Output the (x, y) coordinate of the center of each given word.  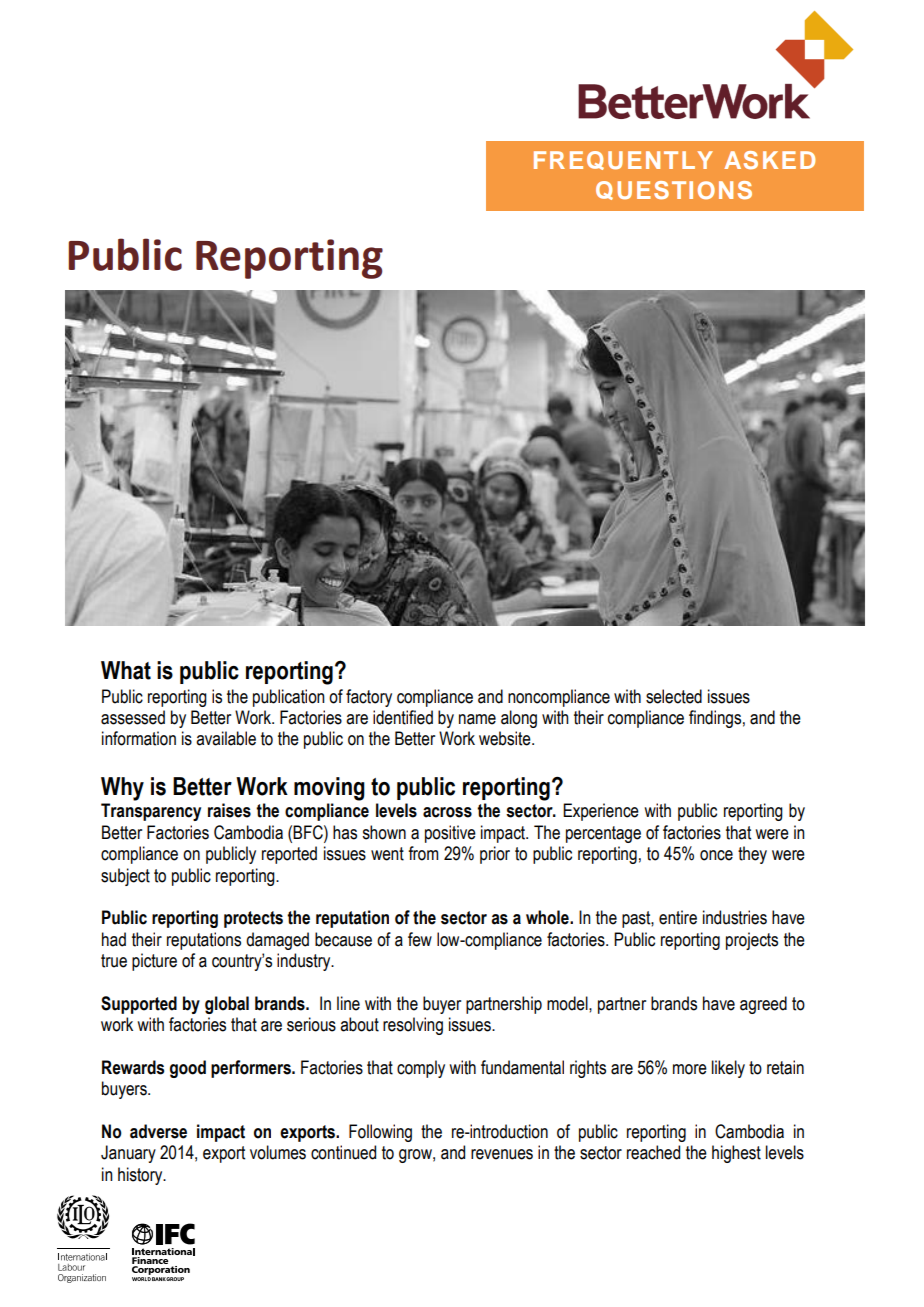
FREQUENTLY (623, 160)
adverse (158, 1131)
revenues (502, 1154)
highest (736, 1154)
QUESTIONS (674, 190)
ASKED (769, 160)
